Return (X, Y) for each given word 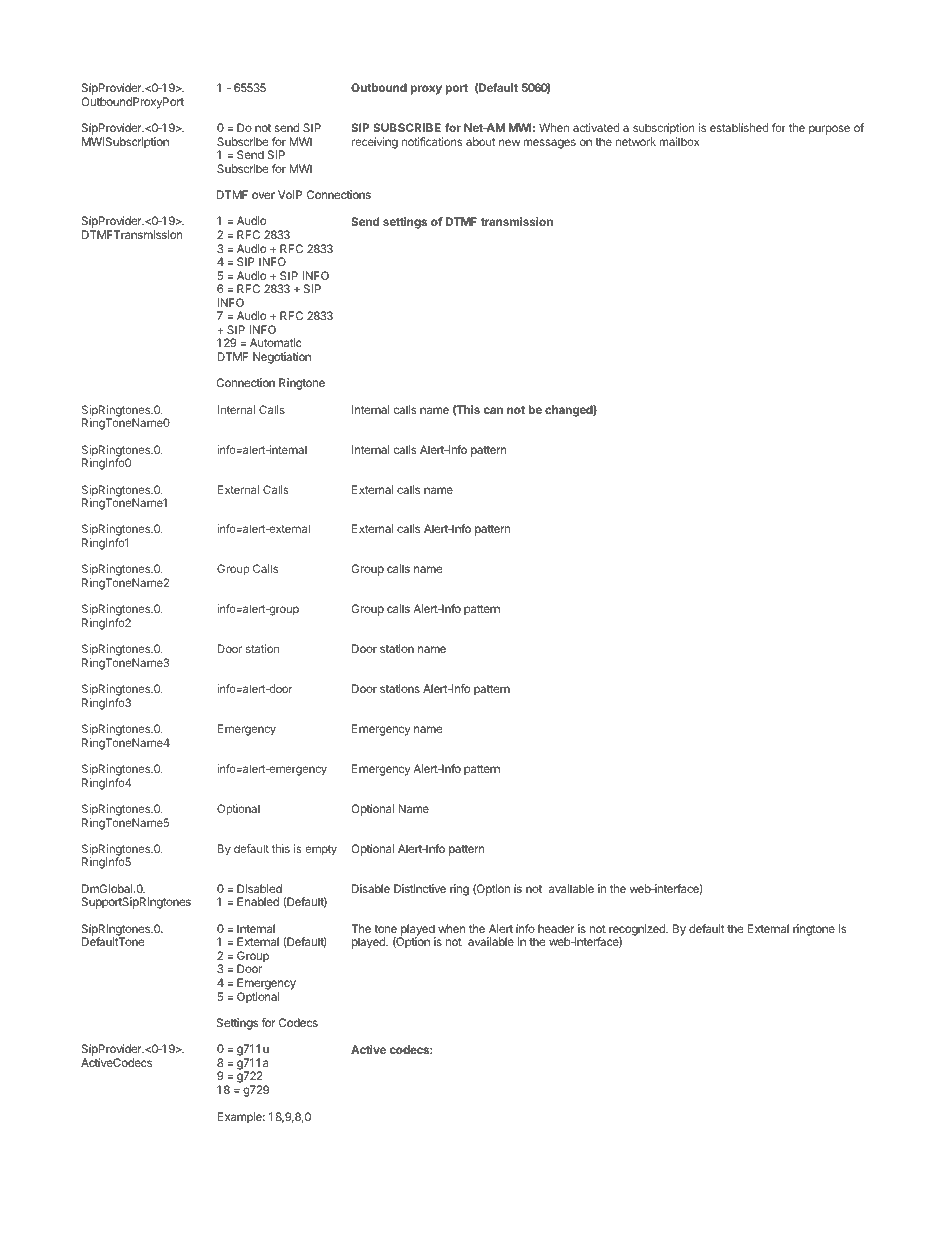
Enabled (258, 901)
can (493, 410)
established (739, 127)
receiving (375, 143)
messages (550, 144)
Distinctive (420, 888)
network (636, 141)
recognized (638, 931)
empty (321, 850)
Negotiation (282, 358)
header (556, 928)
